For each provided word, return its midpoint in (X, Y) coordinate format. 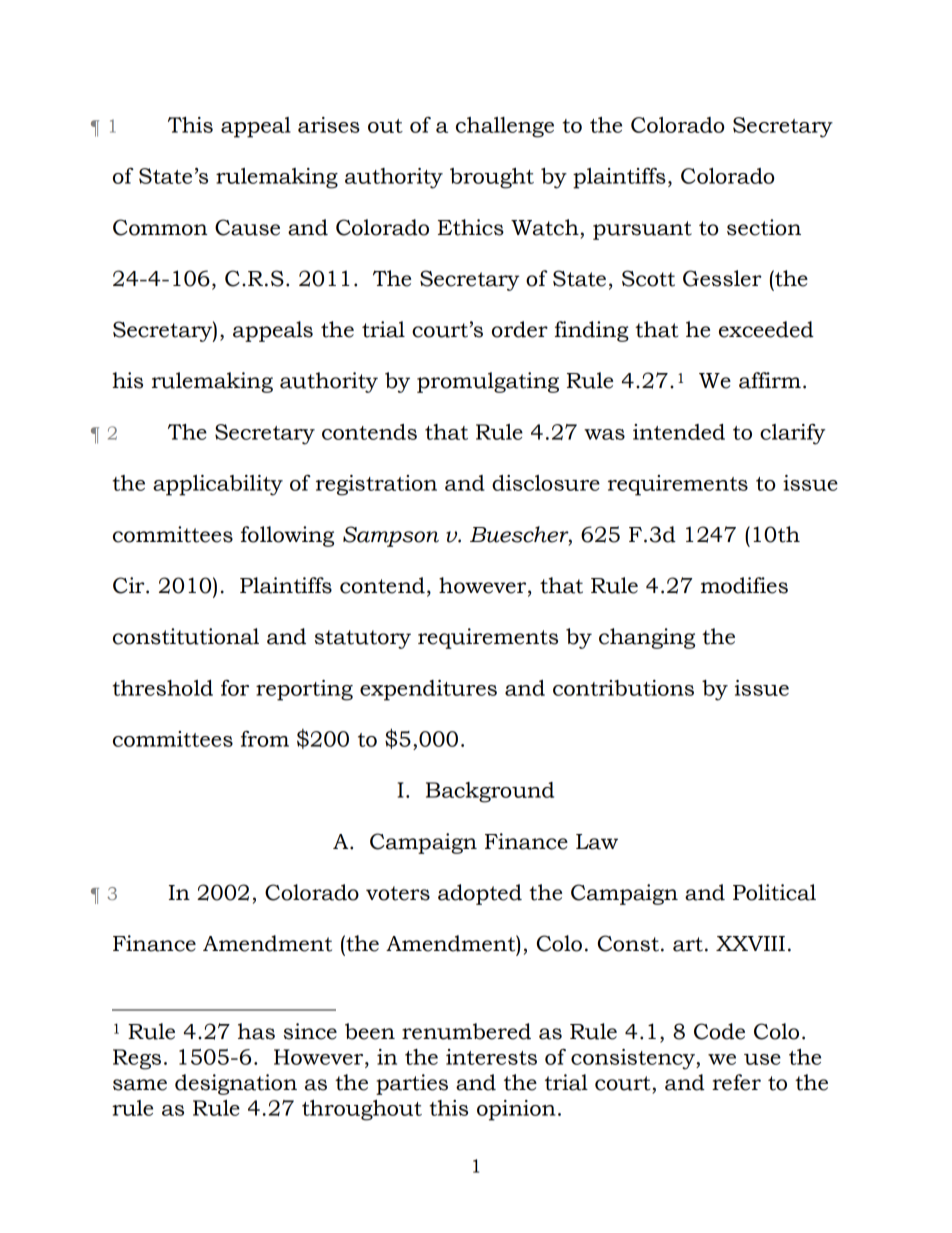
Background (490, 792)
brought (492, 178)
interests (491, 1057)
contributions (623, 688)
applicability (218, 485)
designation (236, 1084)
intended (679, 432)
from (265, 739)
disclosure (546, 483)
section (764, 227)
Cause (247, 227)
